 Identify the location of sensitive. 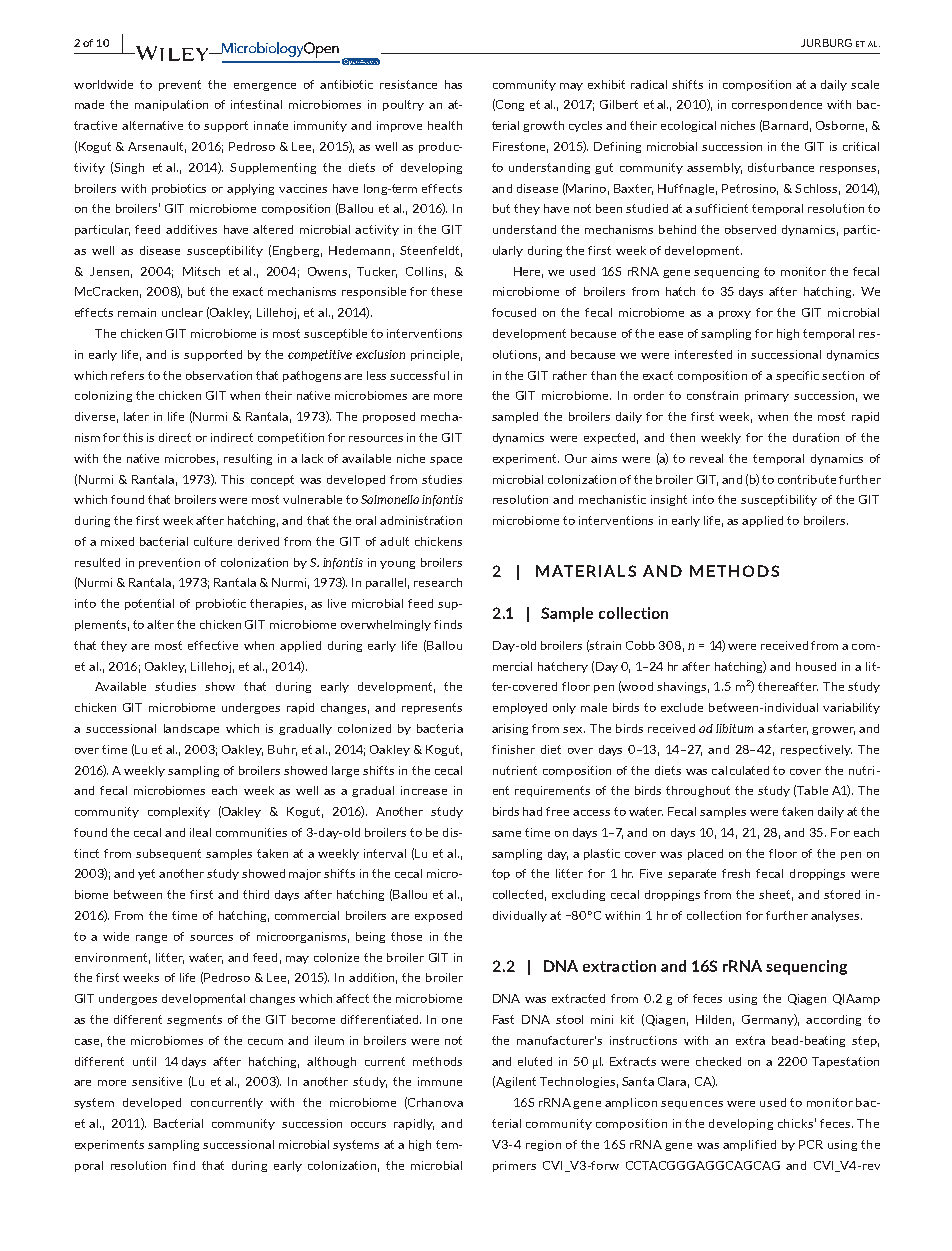
(157, 1081).
